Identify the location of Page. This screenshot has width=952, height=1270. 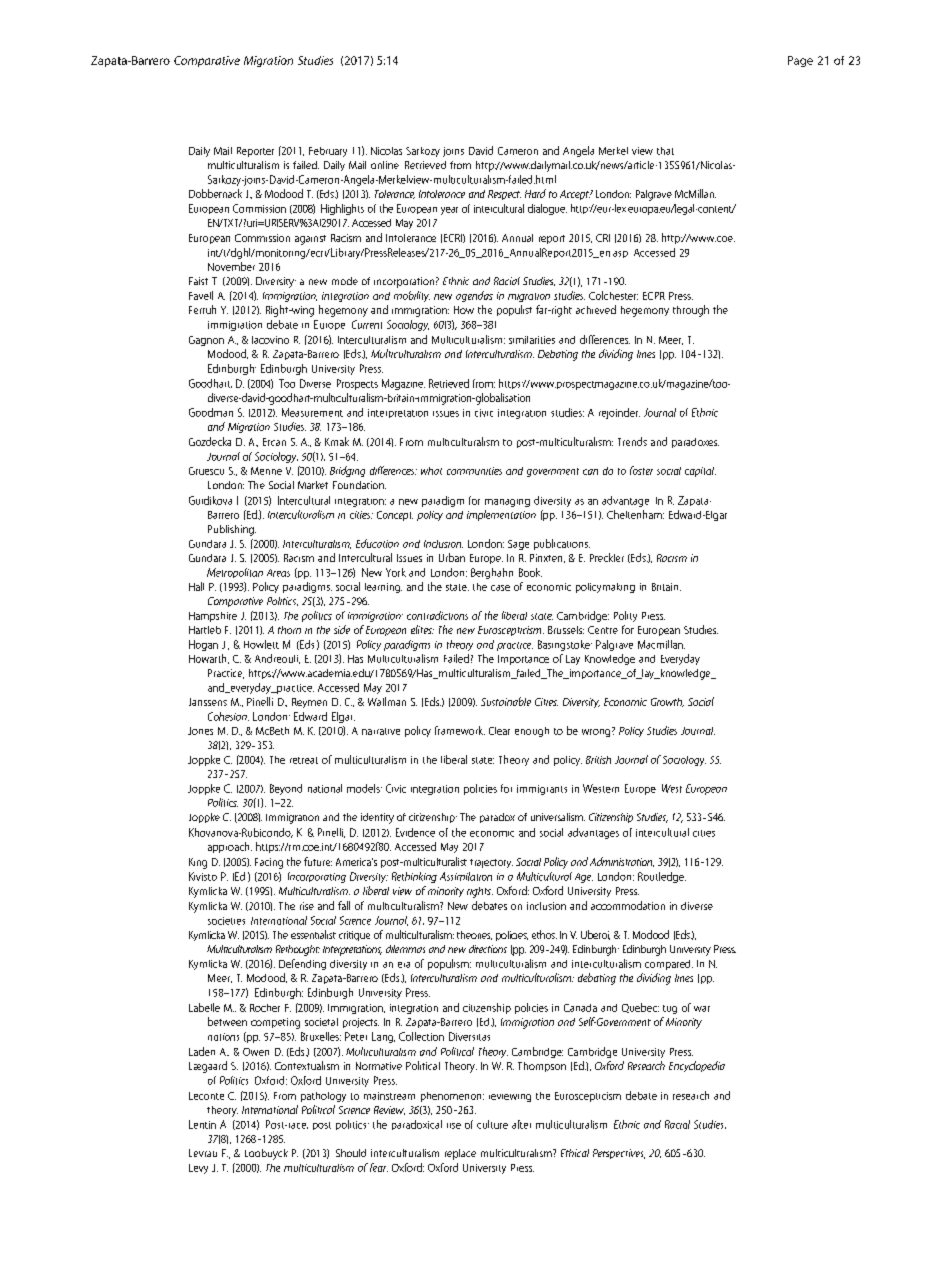
(800, 61).
